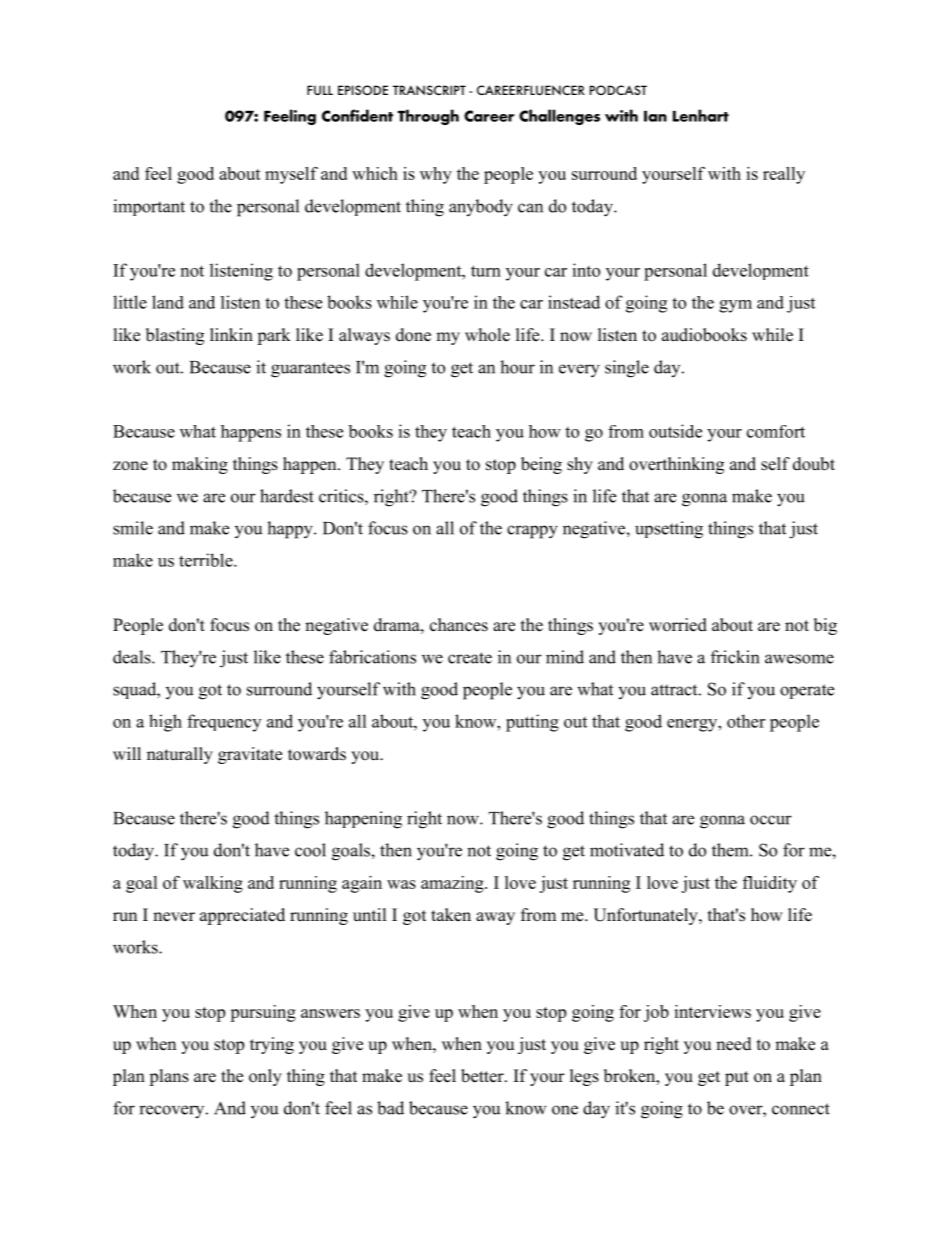 The image size is (952, 1233). I want to click on only, so click(265, 1077).
